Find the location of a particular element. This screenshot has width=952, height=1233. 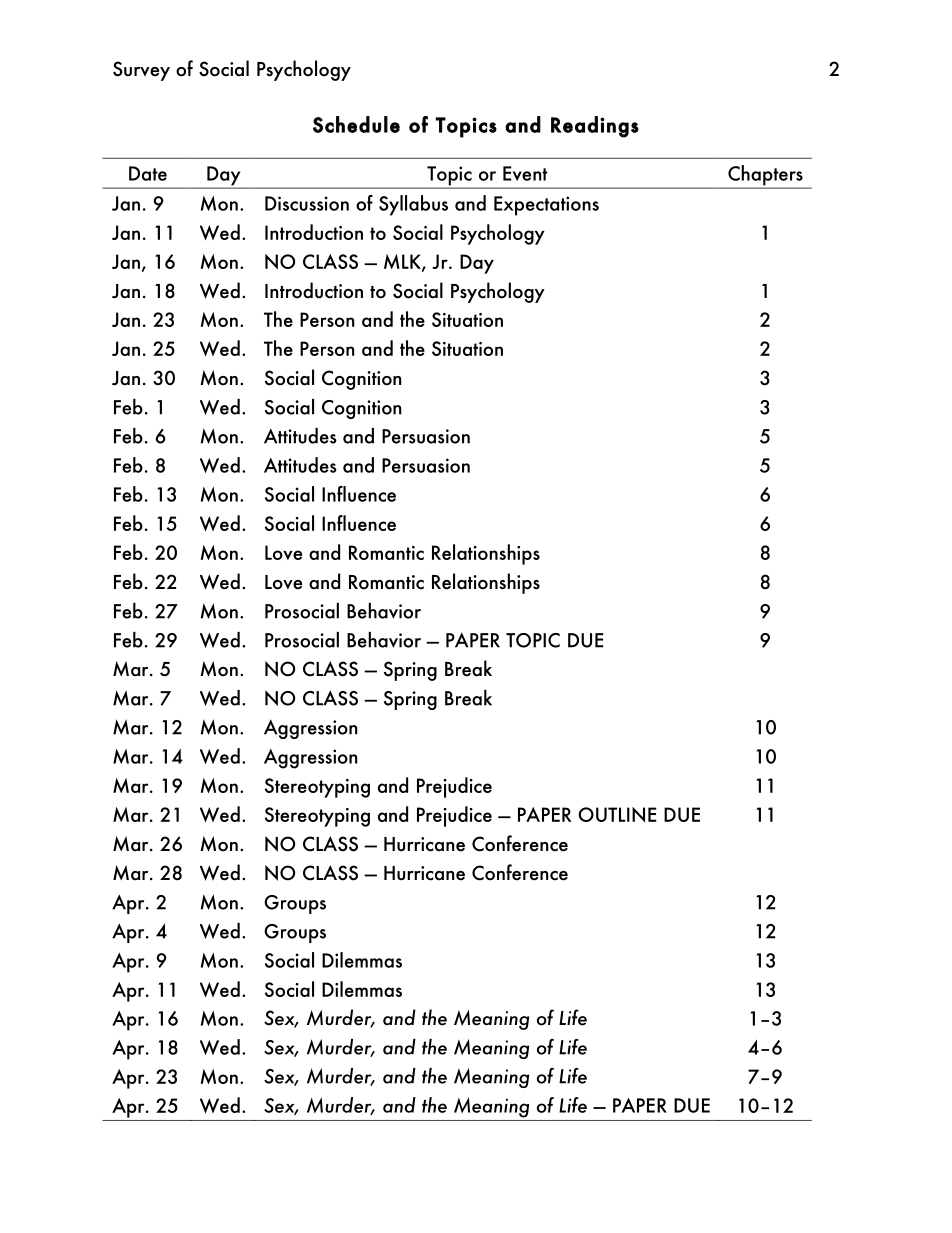

Event is located at coordinates (525, 173).
